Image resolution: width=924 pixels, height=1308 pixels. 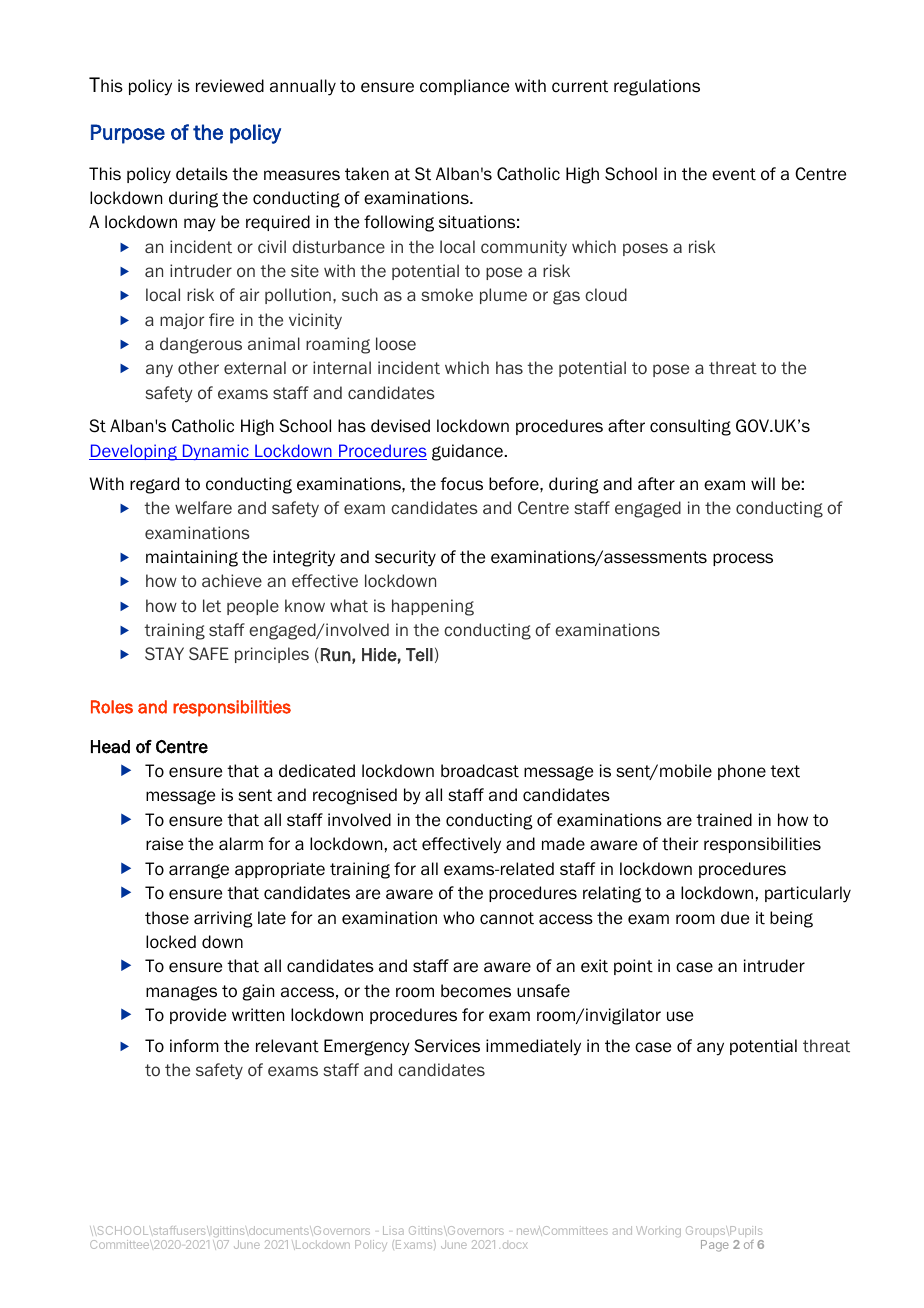 What do you see at coordinates (462, 484) in the screenshot?
I see `focus` at bounding box center [462, 484].
